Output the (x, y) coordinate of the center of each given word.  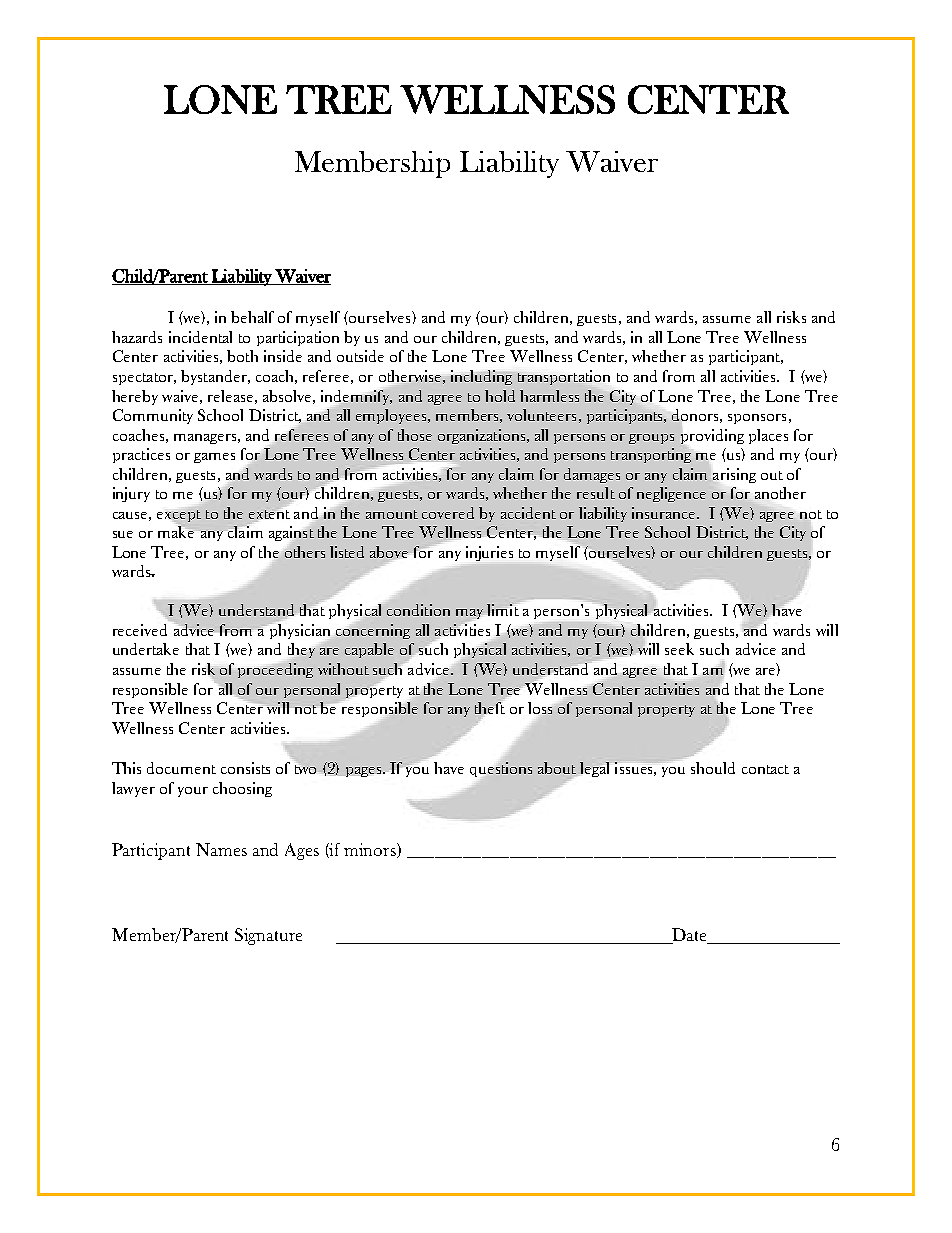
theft (490, 708)
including (481, 377)
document (181, 768)
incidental (200, 337)
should (713, 768)
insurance (665, 513)
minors (371, 850)
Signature (268, 936)
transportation (564, 377)
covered (448, 513)
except (179, 517)
